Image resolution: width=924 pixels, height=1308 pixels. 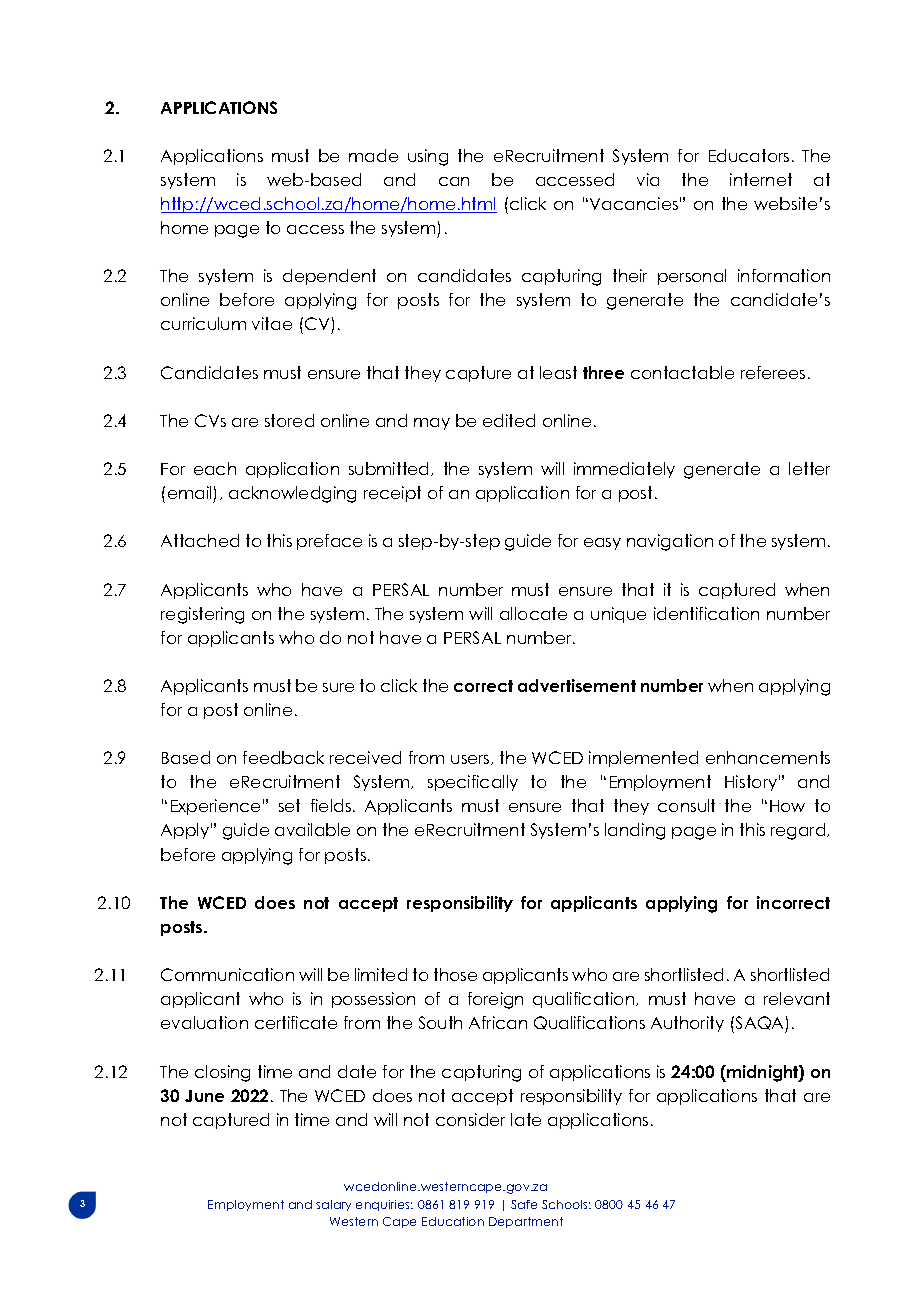 What do you see at coordinates (687, 1024) in the screenshot?
I see `Authority` at bounding box center [687, 1024].
